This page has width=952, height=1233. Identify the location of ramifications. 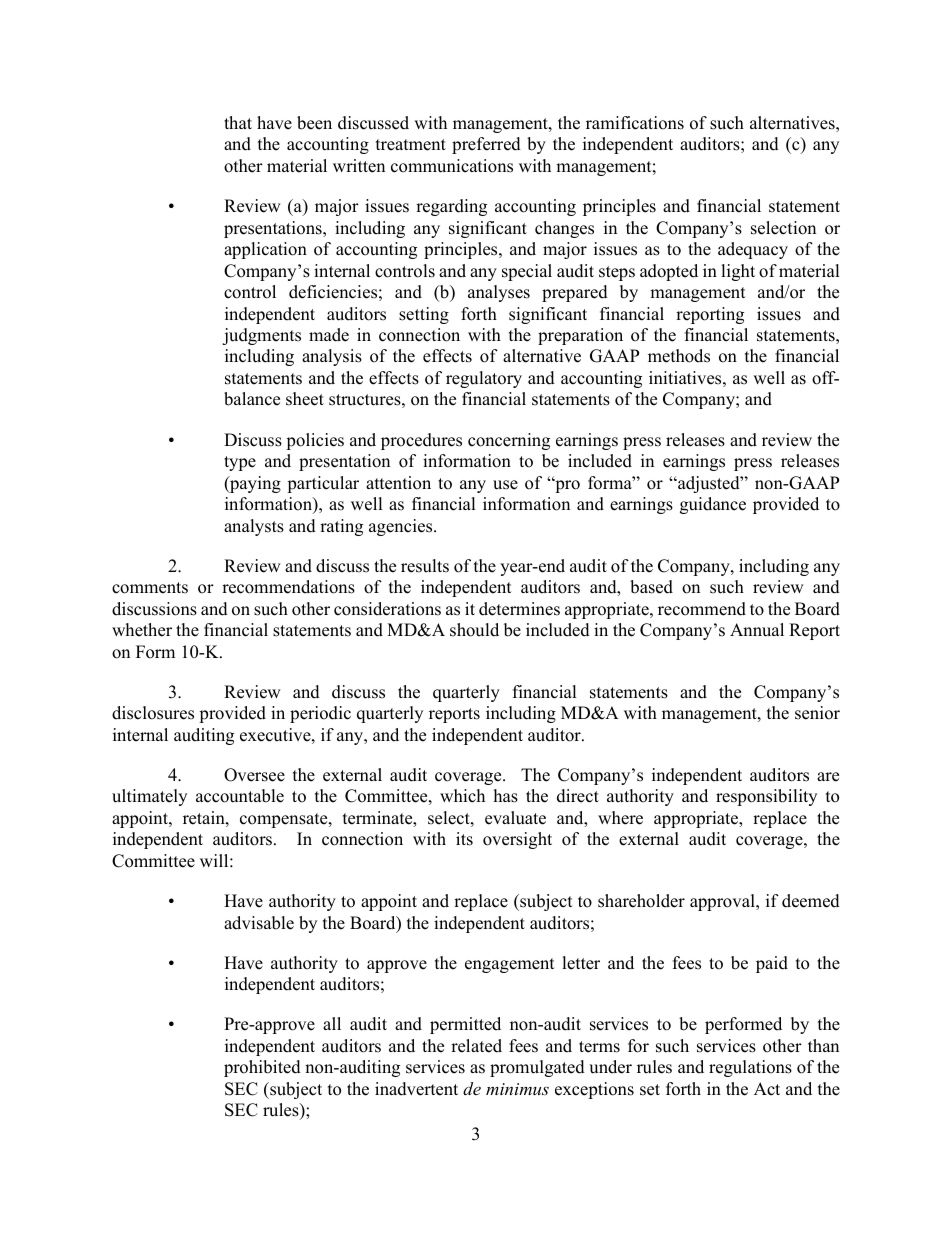
(635, 123).
